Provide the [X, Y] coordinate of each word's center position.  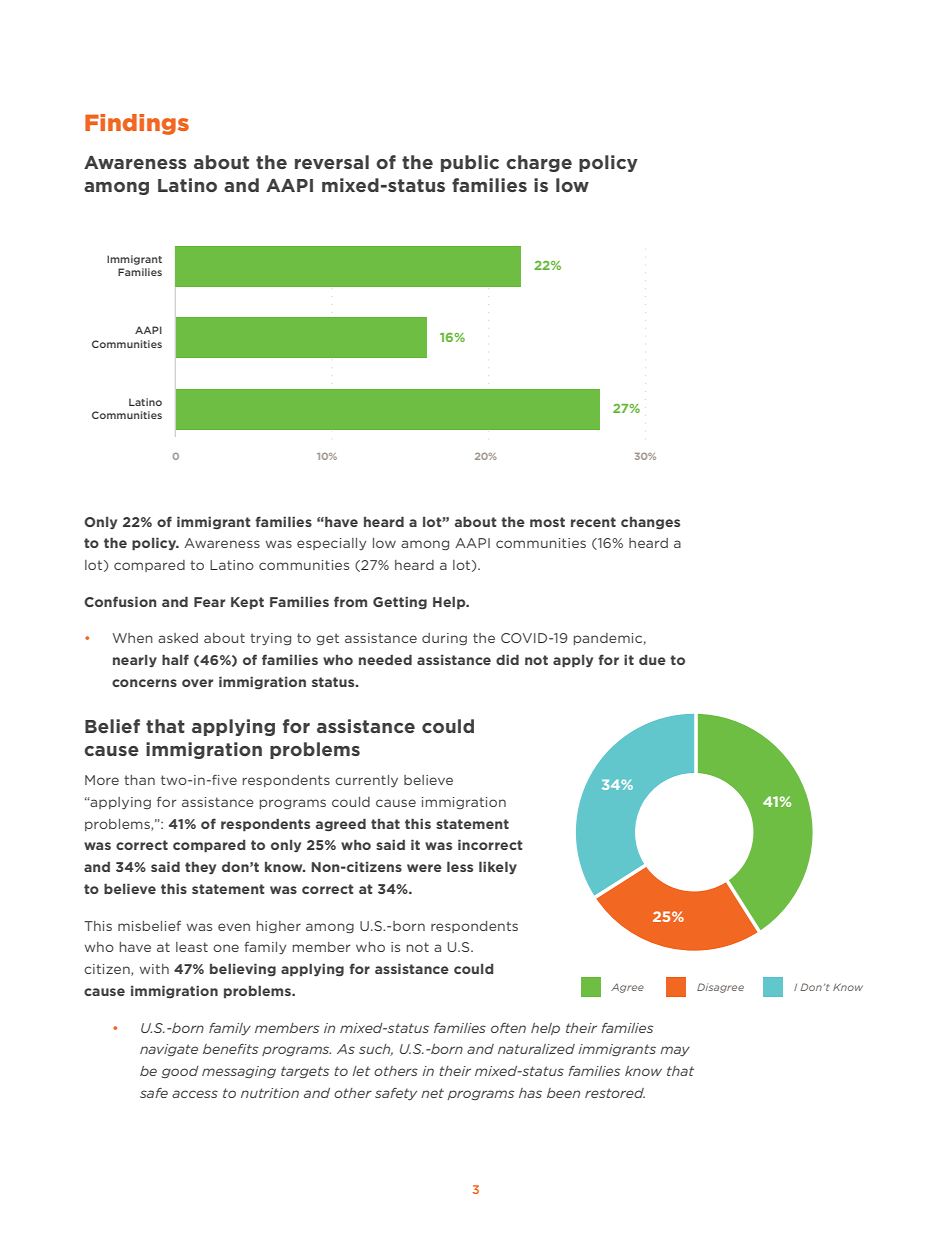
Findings [137, 124]
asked [178, 638]
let [361, 1071]
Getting [400, 603]
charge [539, 163]
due [652, 660]
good [180, 1072]
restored [615, 1093]
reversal [332, 162]
